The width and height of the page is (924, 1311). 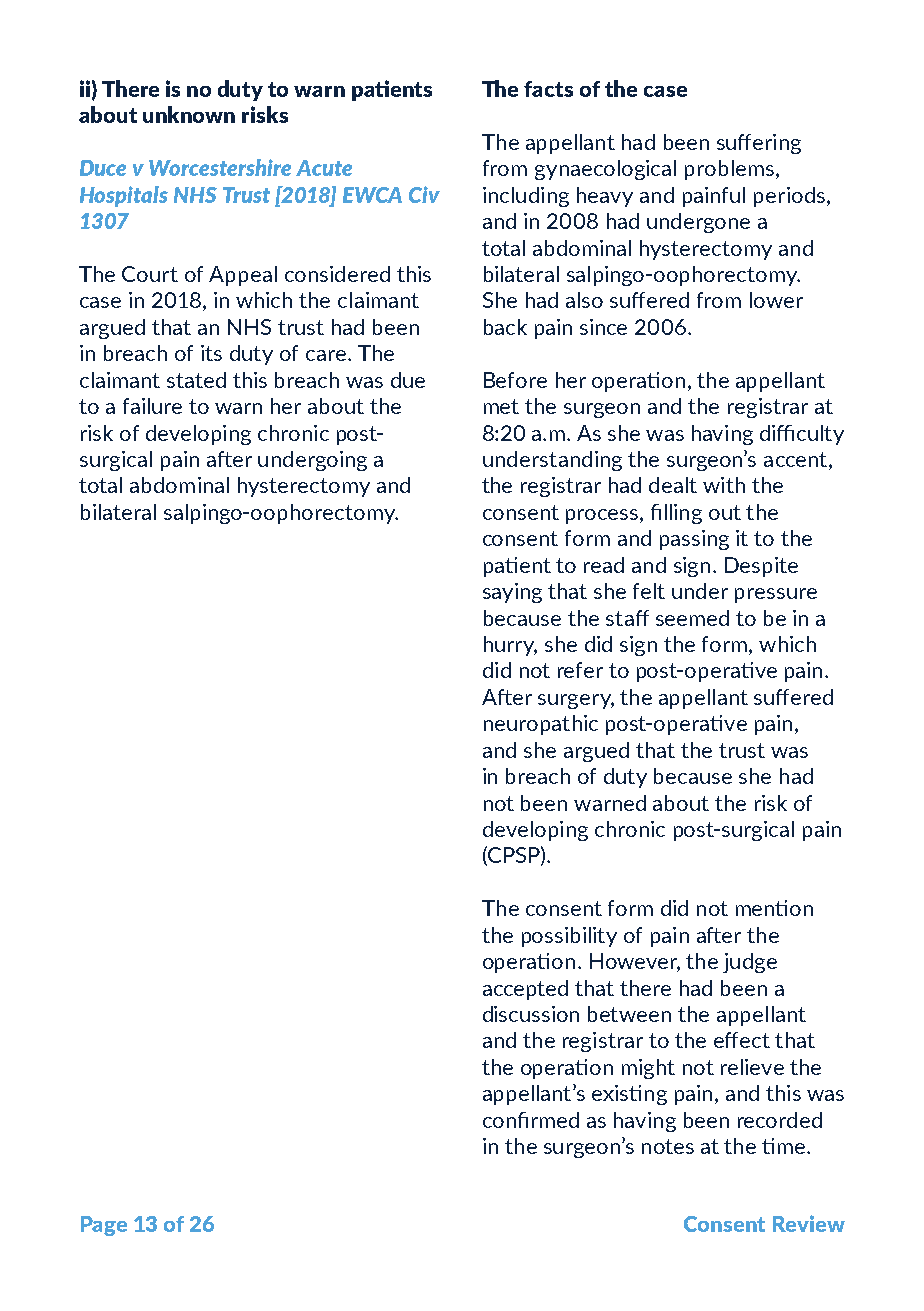 I want to click on confirmed, so click(x=531, y=1120).
